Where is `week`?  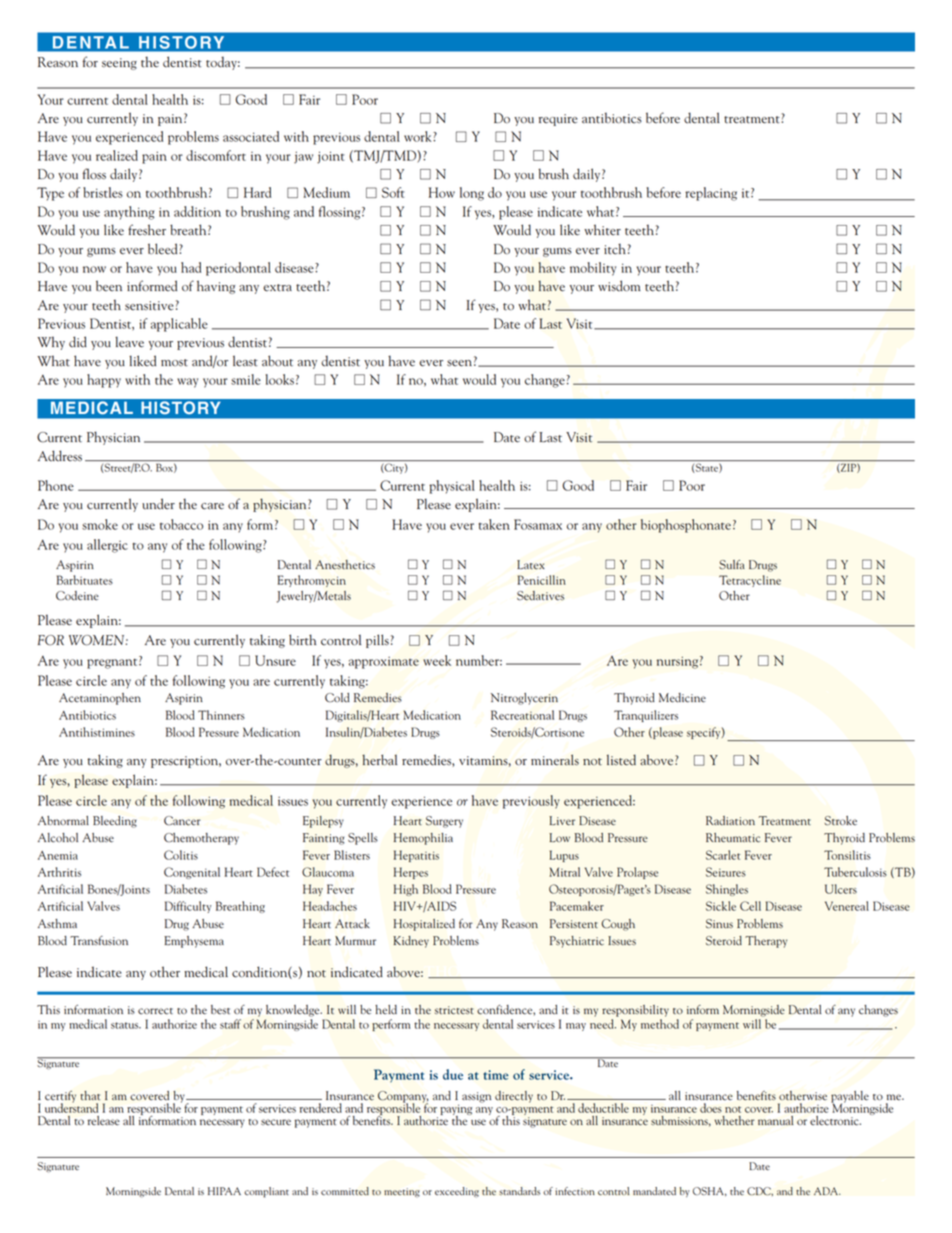
week is located at coordinates (437, 660).
